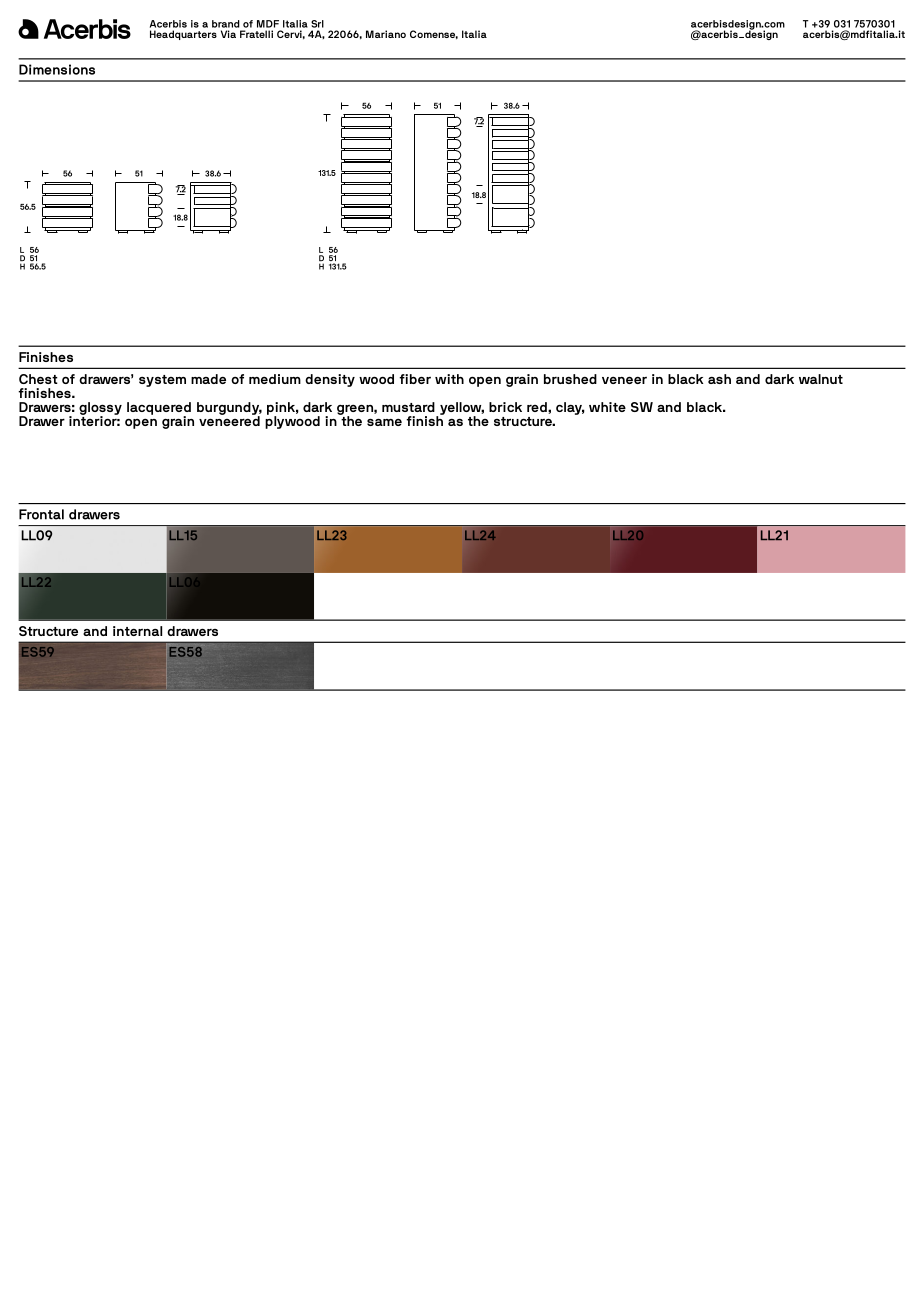 The image size is (924, 1308). Describe the element at coordinates (386, 34) in the document. I see `Mariano` at that location.
